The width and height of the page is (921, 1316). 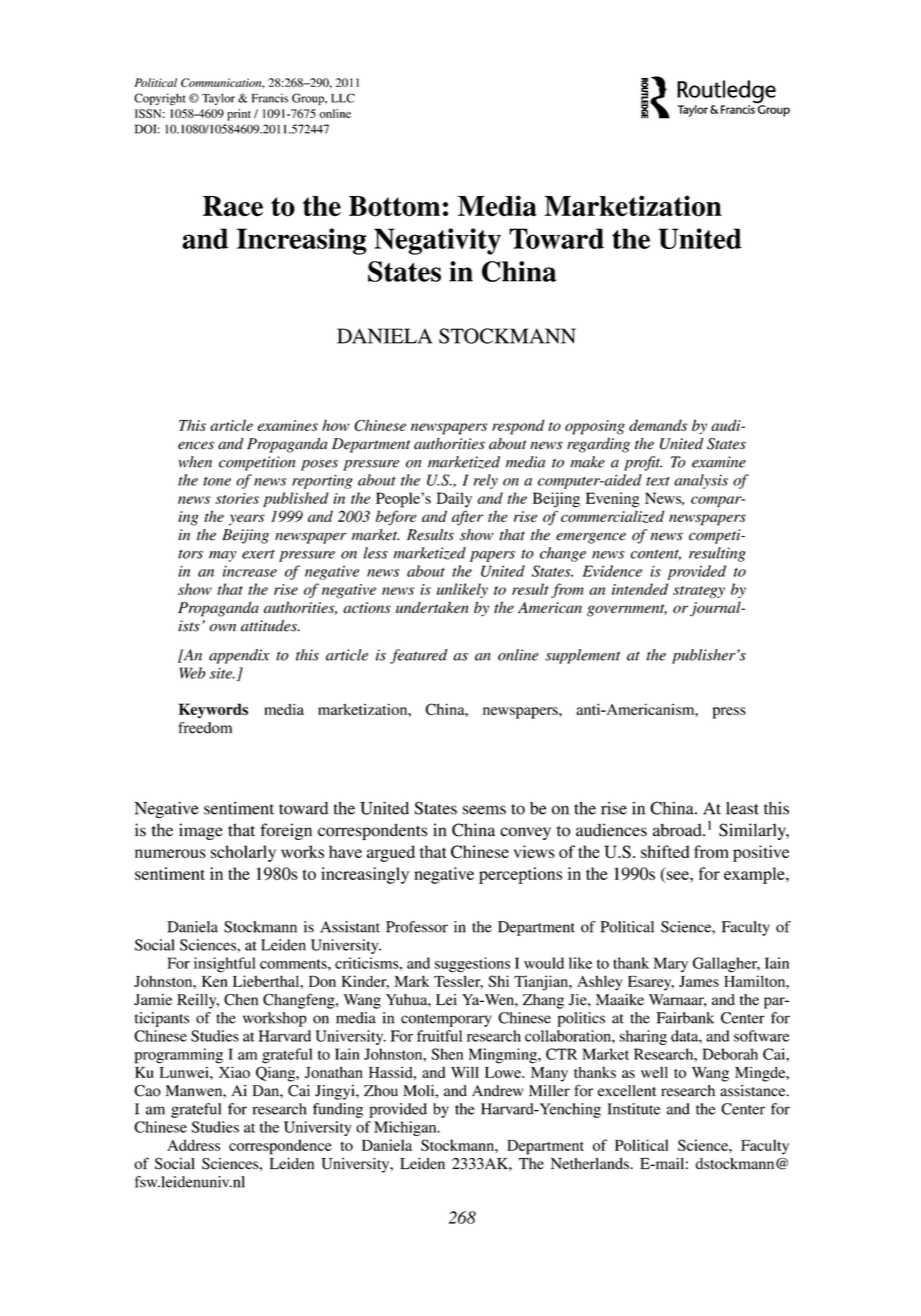 What do you see at coordinates (195, 462) in the page?
I see `when` at bounding box center [195, 462].
